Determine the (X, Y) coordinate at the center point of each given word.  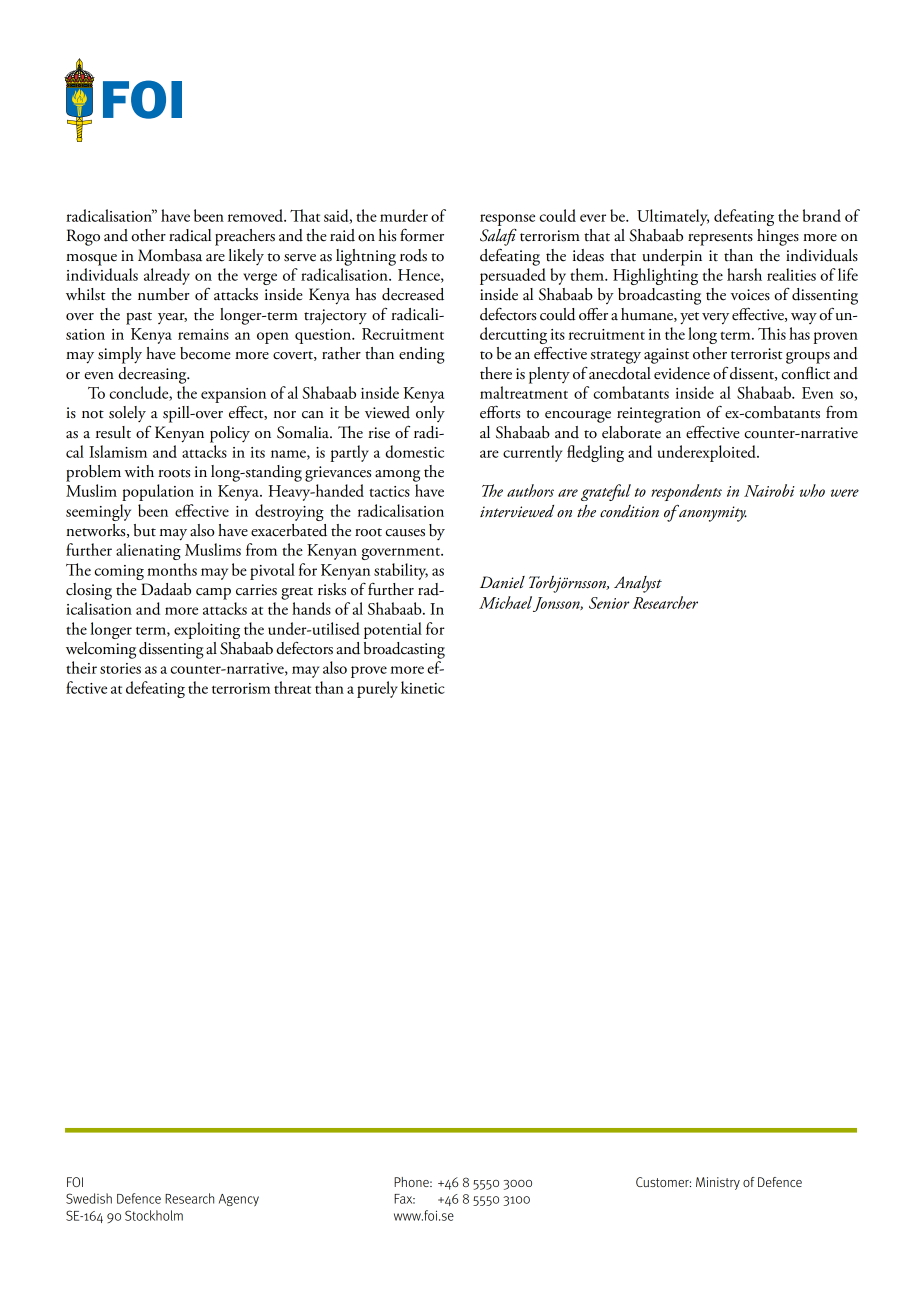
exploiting (207, 630)
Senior (609, 603)
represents (720, 239)
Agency (239, 1200)
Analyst (638, 584)
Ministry (718, 1183)
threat (292, 687)
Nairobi (769, 490)
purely (377, 689)
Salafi (498, 237)
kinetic (423, 687)
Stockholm (154, 1215)
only (430, 414)
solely (127, 414)
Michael (505, 602)
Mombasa (170, 255)
